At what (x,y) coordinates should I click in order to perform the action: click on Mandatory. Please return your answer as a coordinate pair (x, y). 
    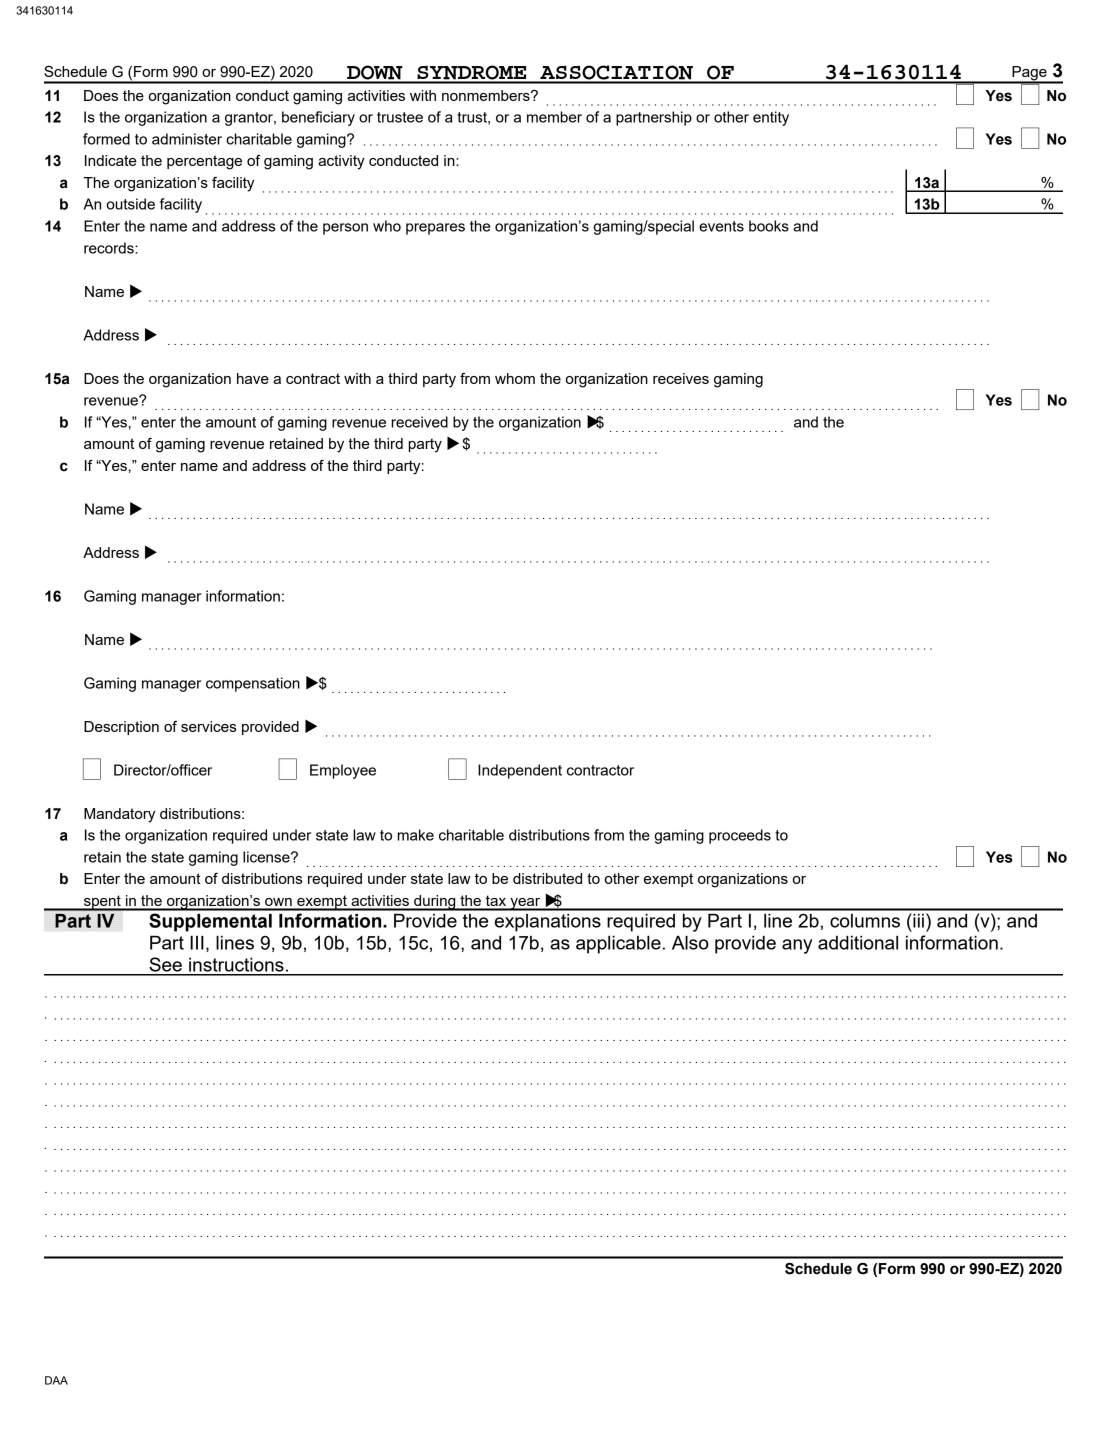
    Looking at the image, I should click on (119, 815).
